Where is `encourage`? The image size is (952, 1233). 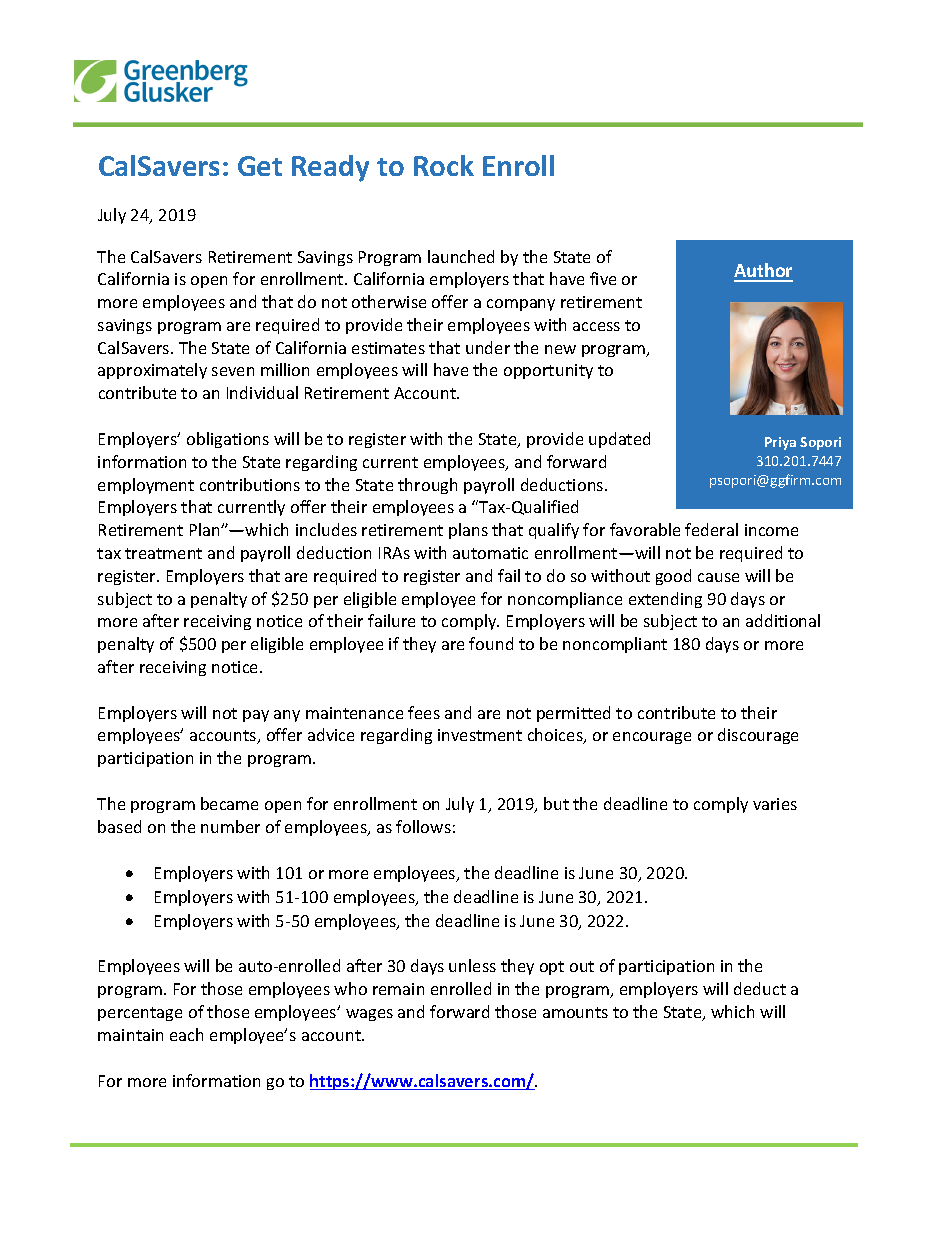
encourage is located at coordinates (652, 738).
